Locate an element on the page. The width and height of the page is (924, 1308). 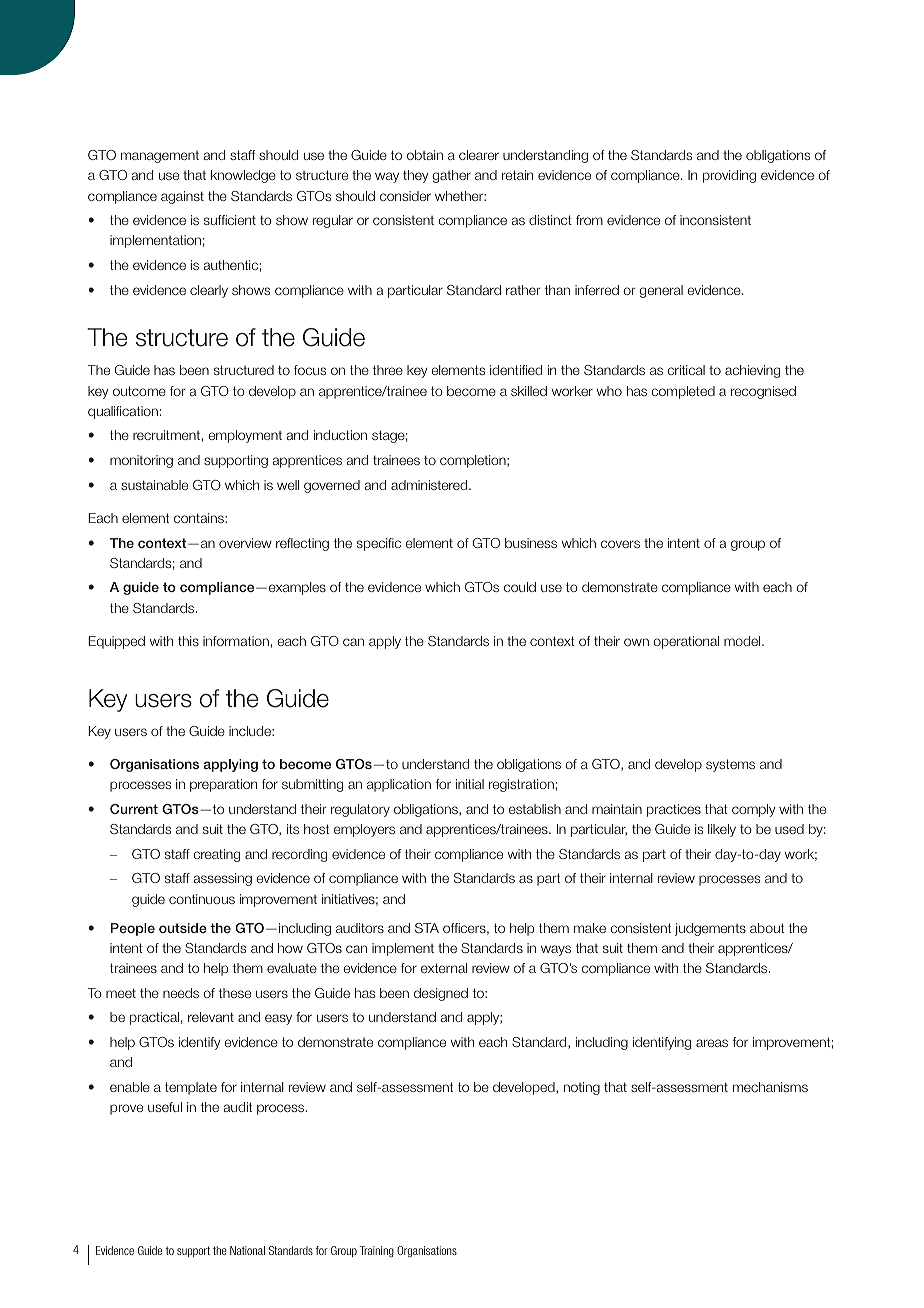
assessing is located at coordinates (223, 879).
